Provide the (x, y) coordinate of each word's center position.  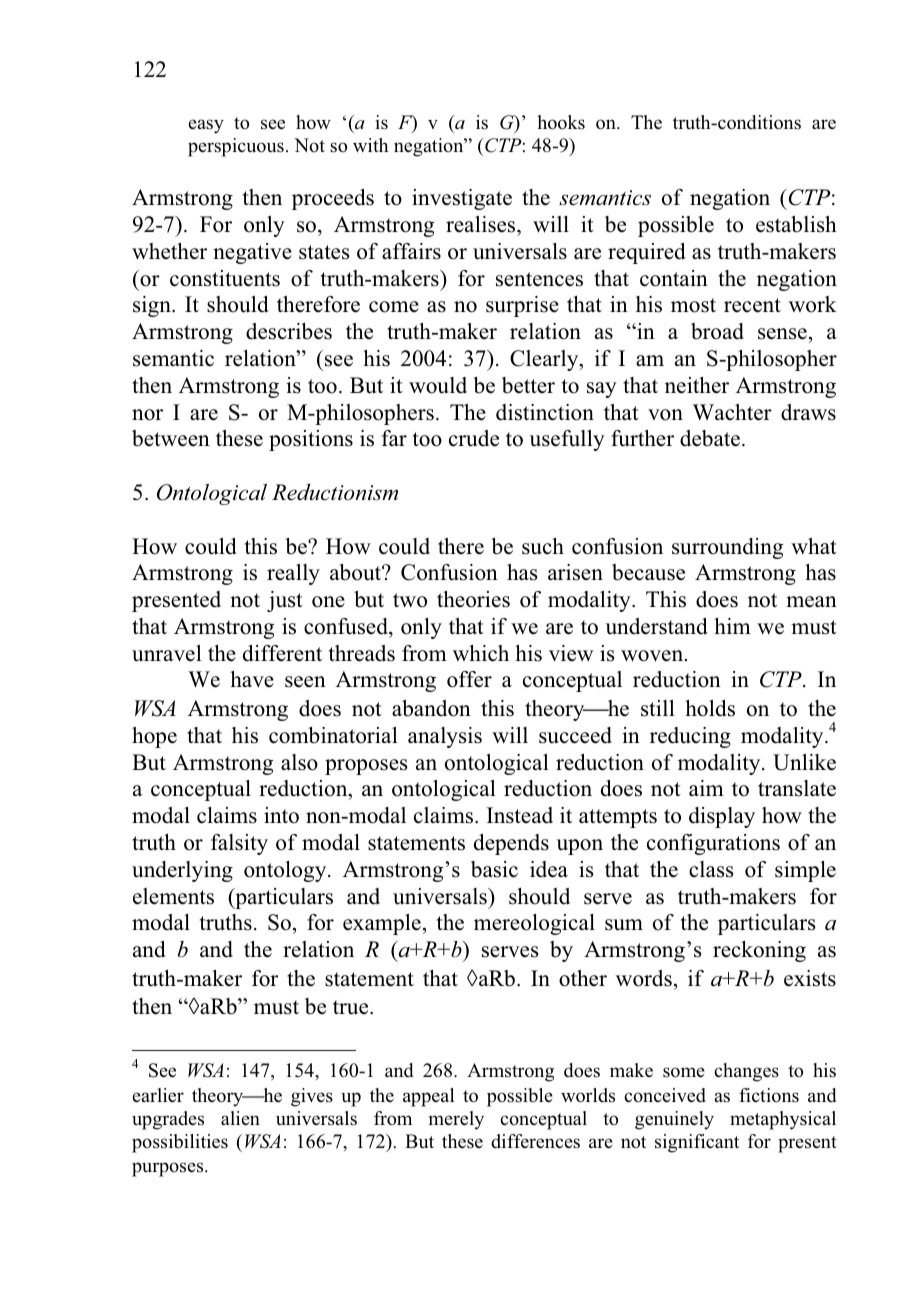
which (481, 653)
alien (240, 1118)
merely (456, 1120)
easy (206, 126)
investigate (462, 199)
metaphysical (783, 1120)
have (252, 679)
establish (796, 224)
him (732, 626)
